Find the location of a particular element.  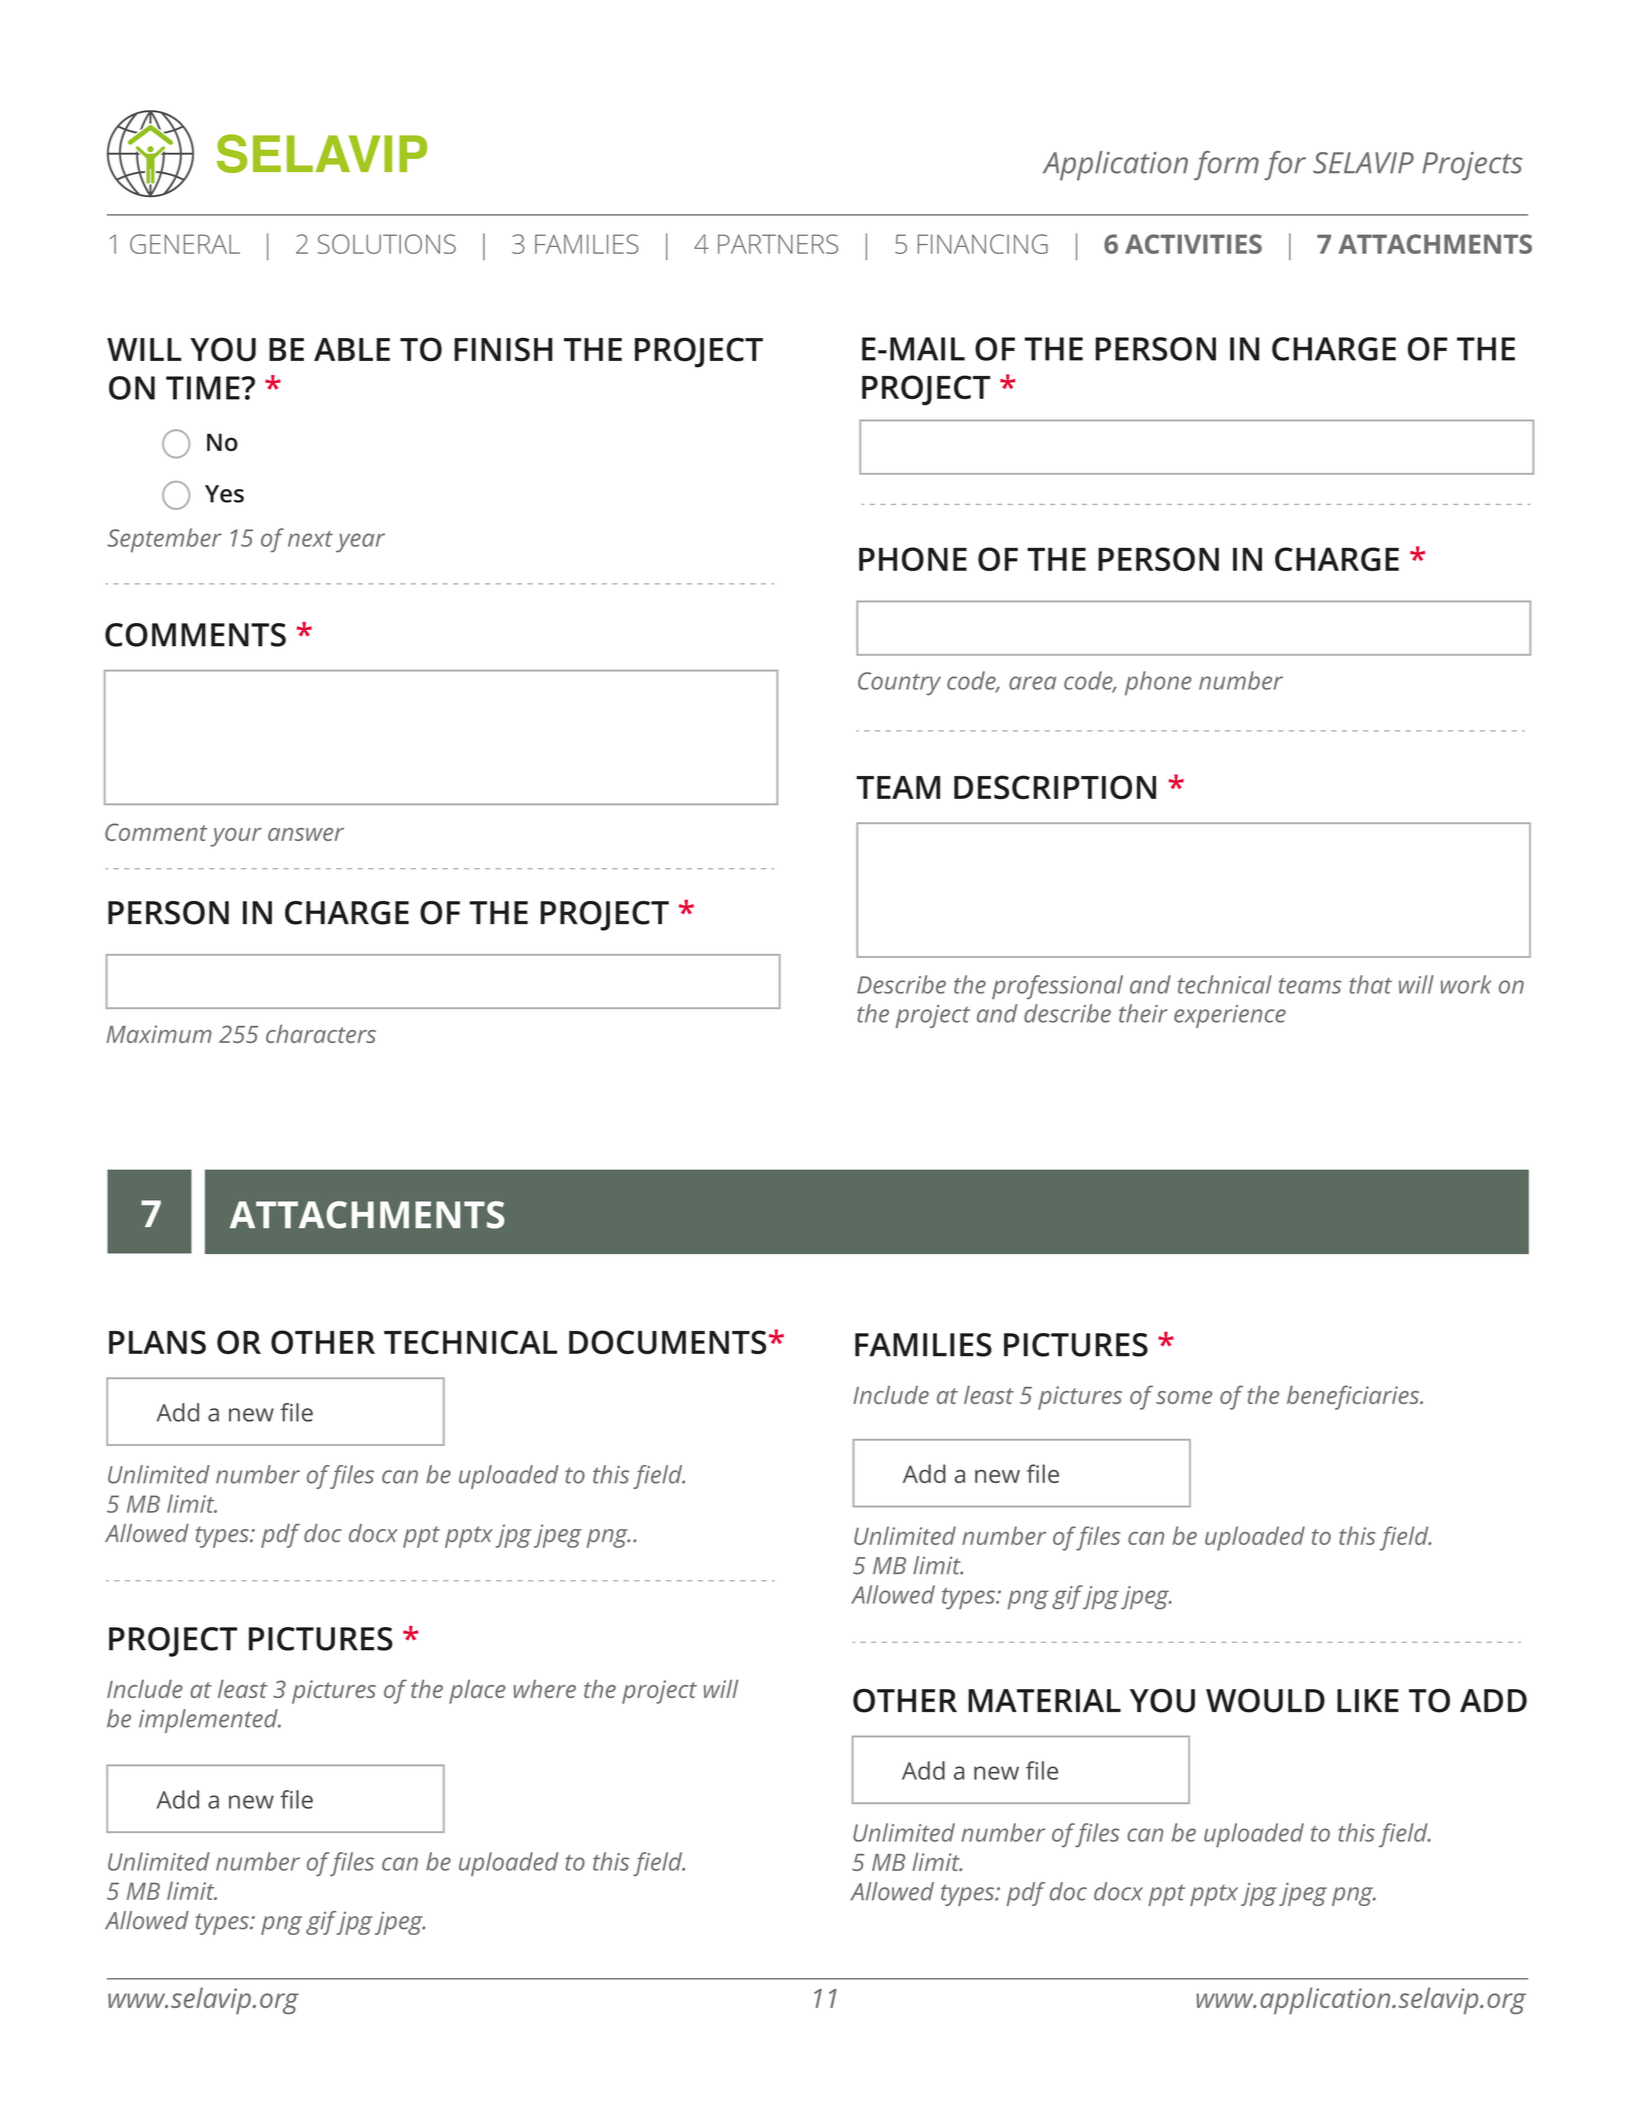

Country is located at coordinates (899, 683).
